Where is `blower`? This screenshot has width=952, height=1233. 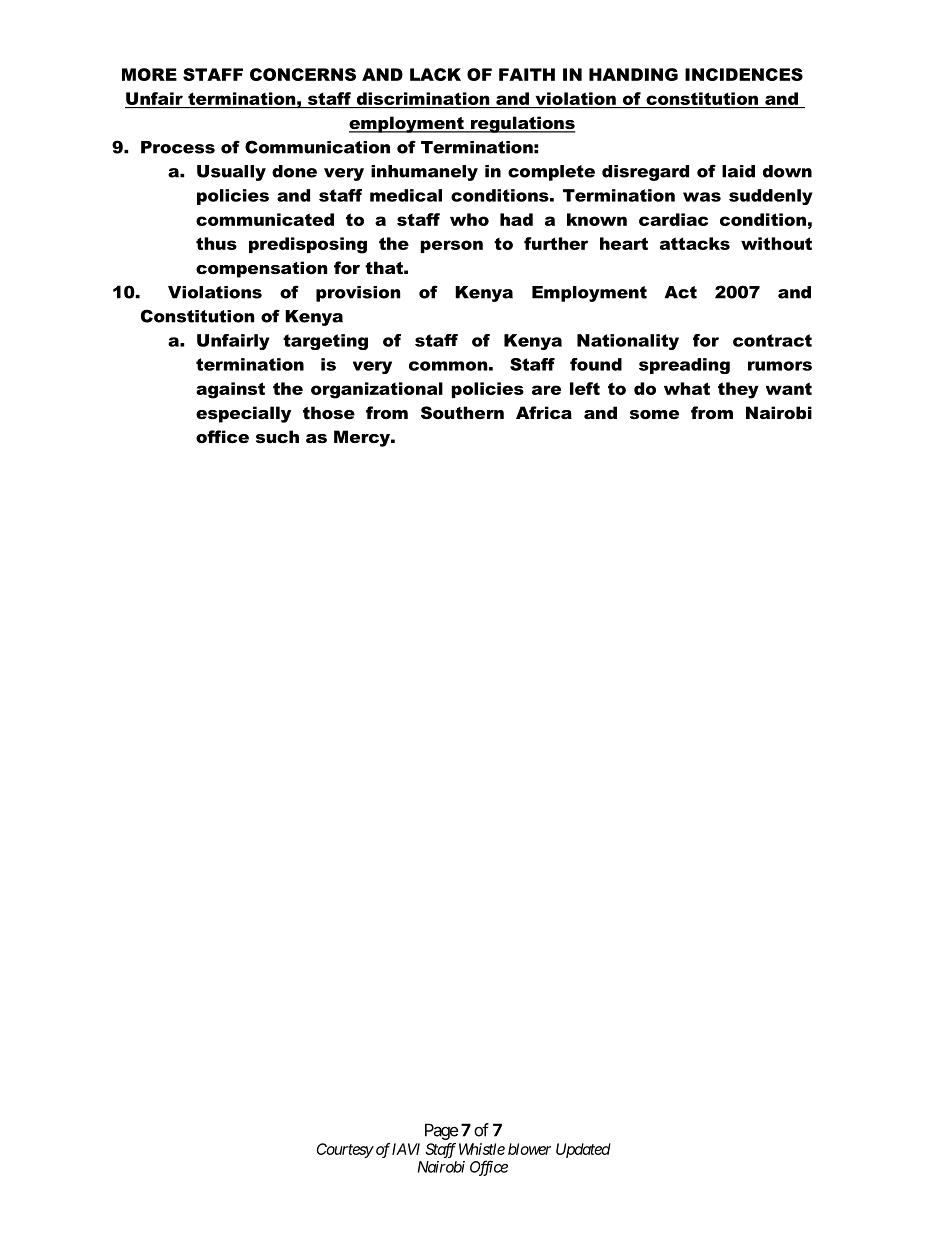 blower is located at coordinates (529, 1149).
